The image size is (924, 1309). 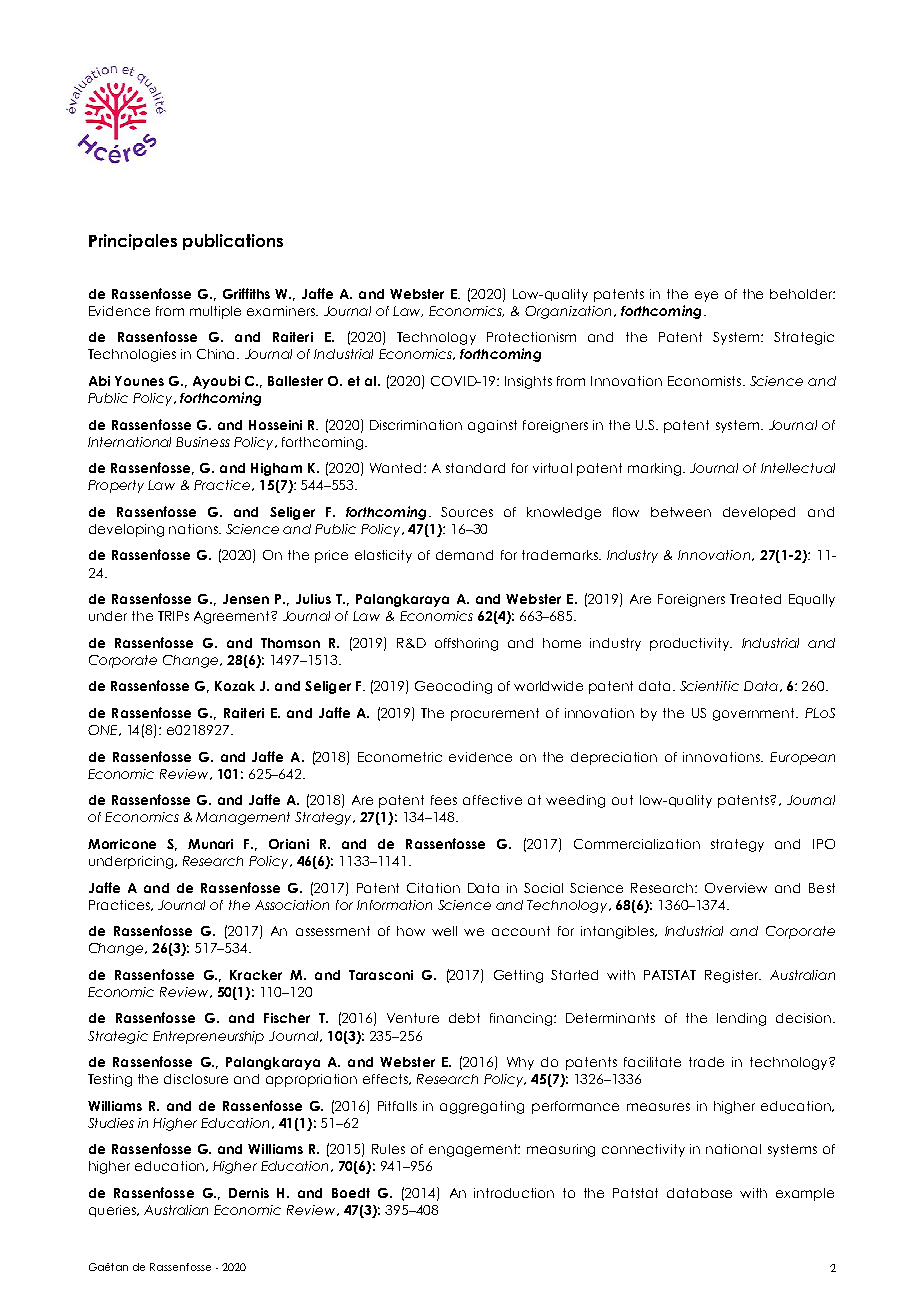 I want to click on multiple, so click(x=215, y=312).
